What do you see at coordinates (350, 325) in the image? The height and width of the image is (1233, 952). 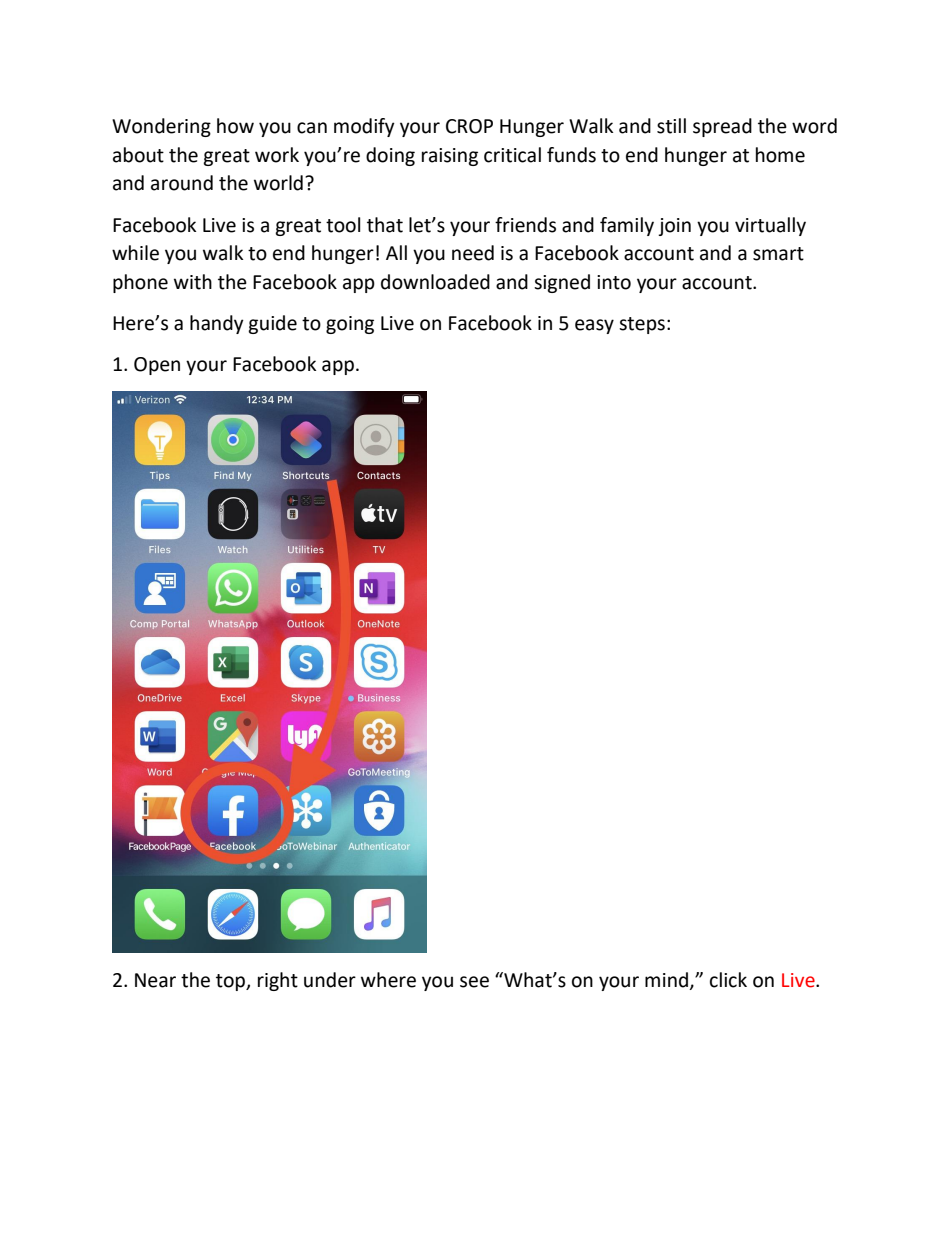 I see `going` at bounding box center [350, 325].
